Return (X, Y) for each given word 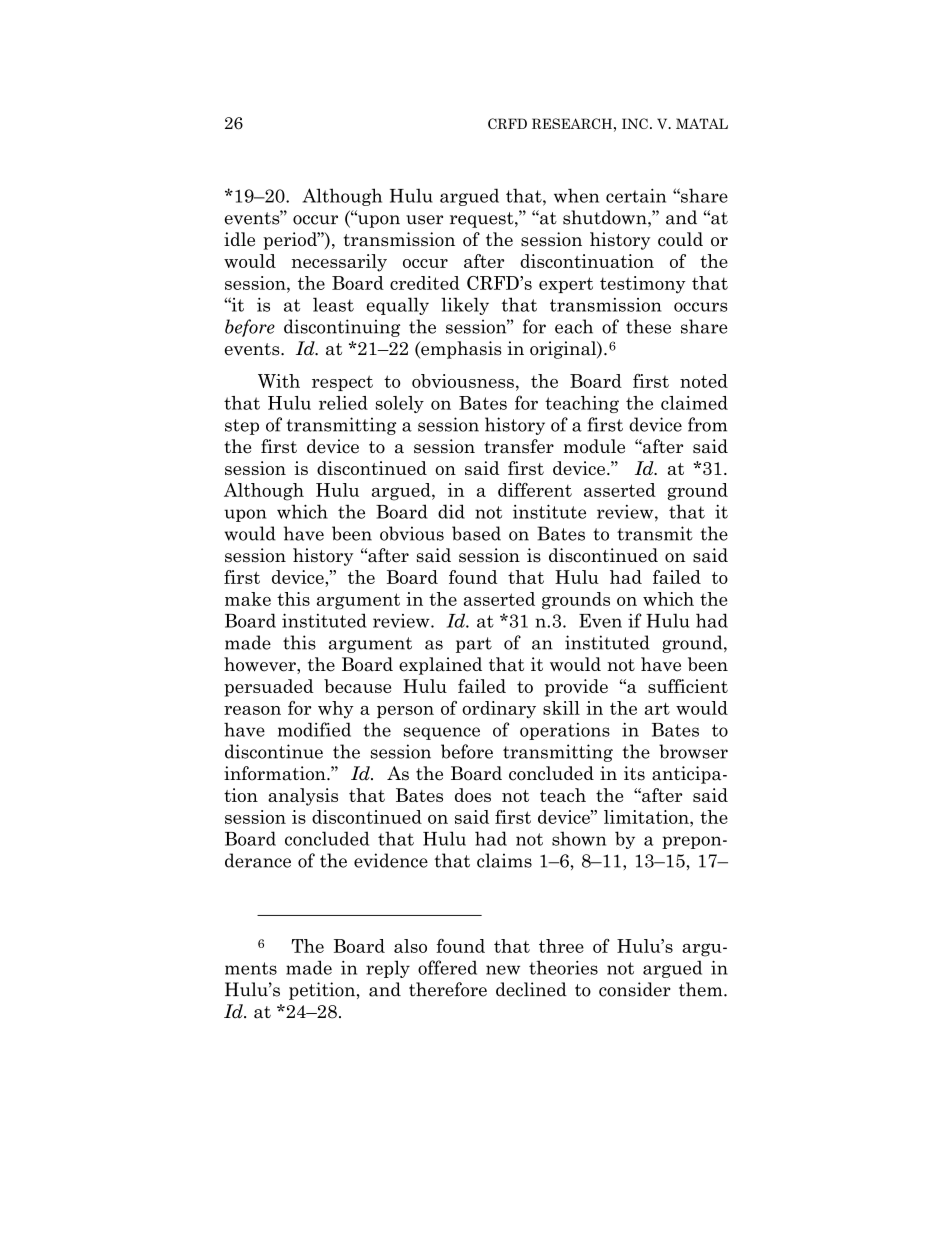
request (483, 220)
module (594, 446)
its (634, 773)
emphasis (460, 350)
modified (314, 729)
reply (388, 969)
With (279, 381)
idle (239, 239)
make (248, 599)
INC (635, 123)
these (648, 326)
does (473, 795)
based (476, 533)
